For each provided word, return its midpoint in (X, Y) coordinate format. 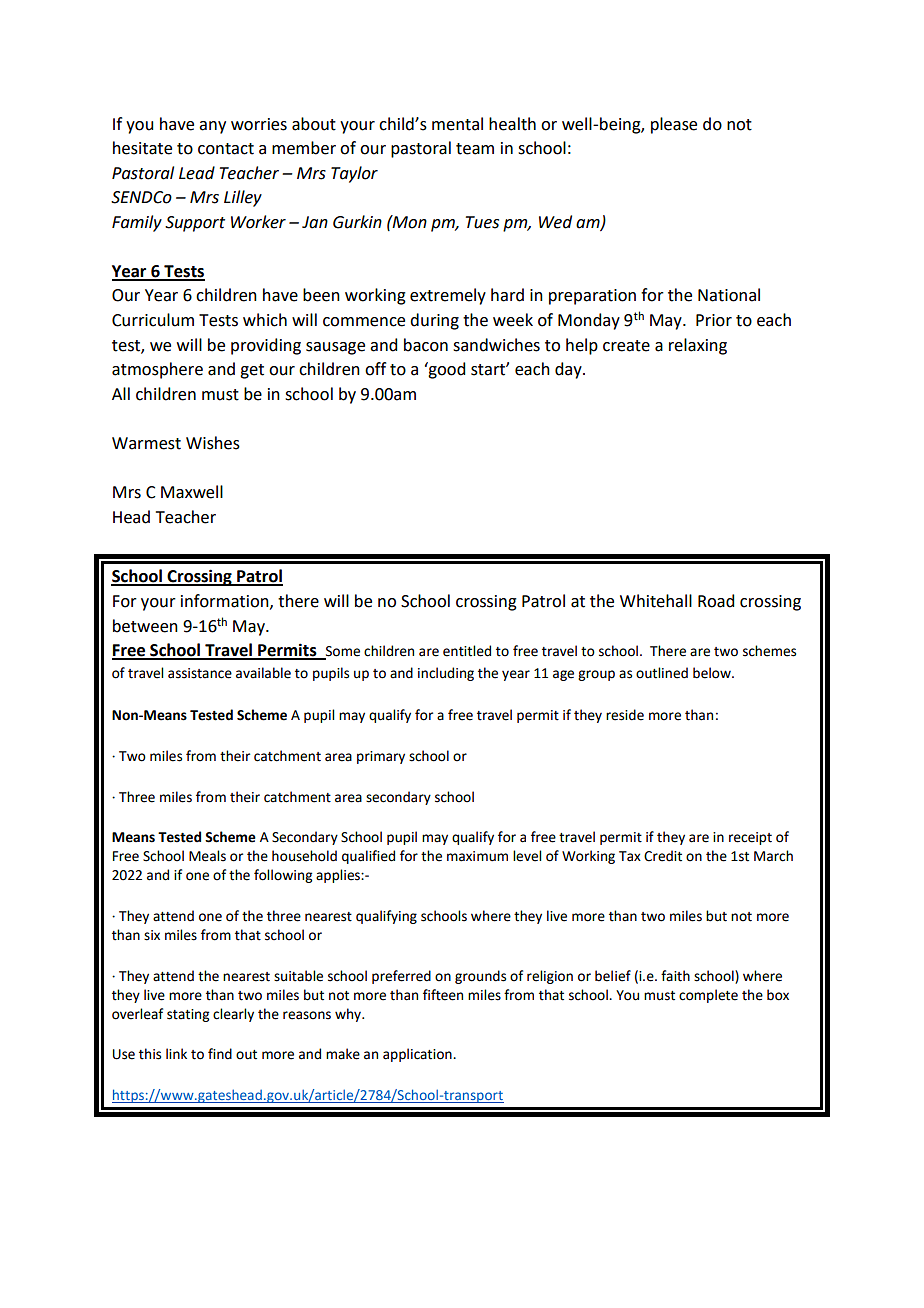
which (265, 320)
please (674, 125)
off (375, 369)
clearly (233, 1015)
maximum (477, 856)
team (475, 149)
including (446, 674)
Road (716, 601)
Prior (714, 320)
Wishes (213, 443)
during (434, 321)
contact (226, 149)
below (713, 673)
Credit (663, 856)
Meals (207, 856)
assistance (200, 673)
